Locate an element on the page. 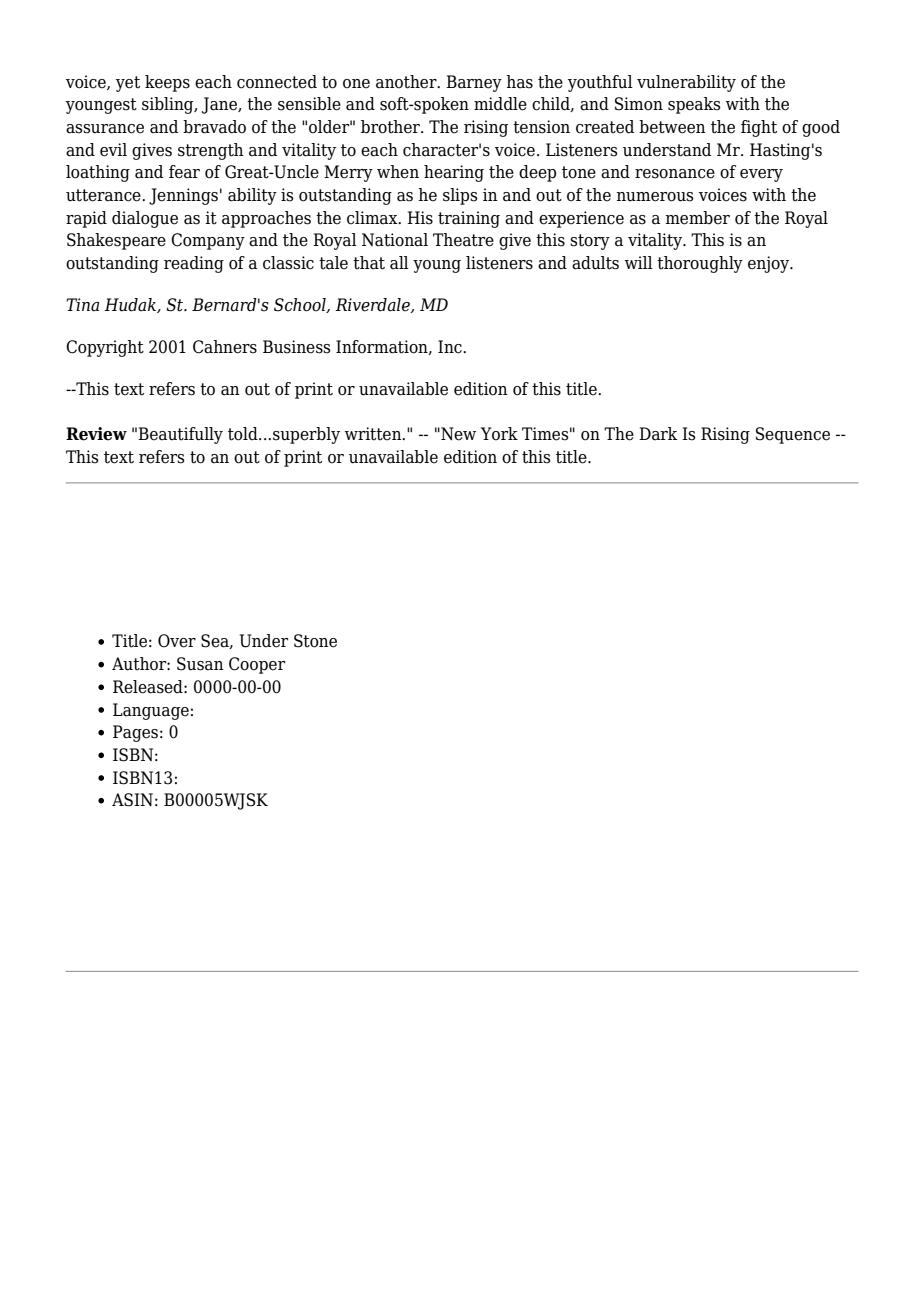 This image has height=1308, width=924. Barney is located at coordinates (474, 83).
